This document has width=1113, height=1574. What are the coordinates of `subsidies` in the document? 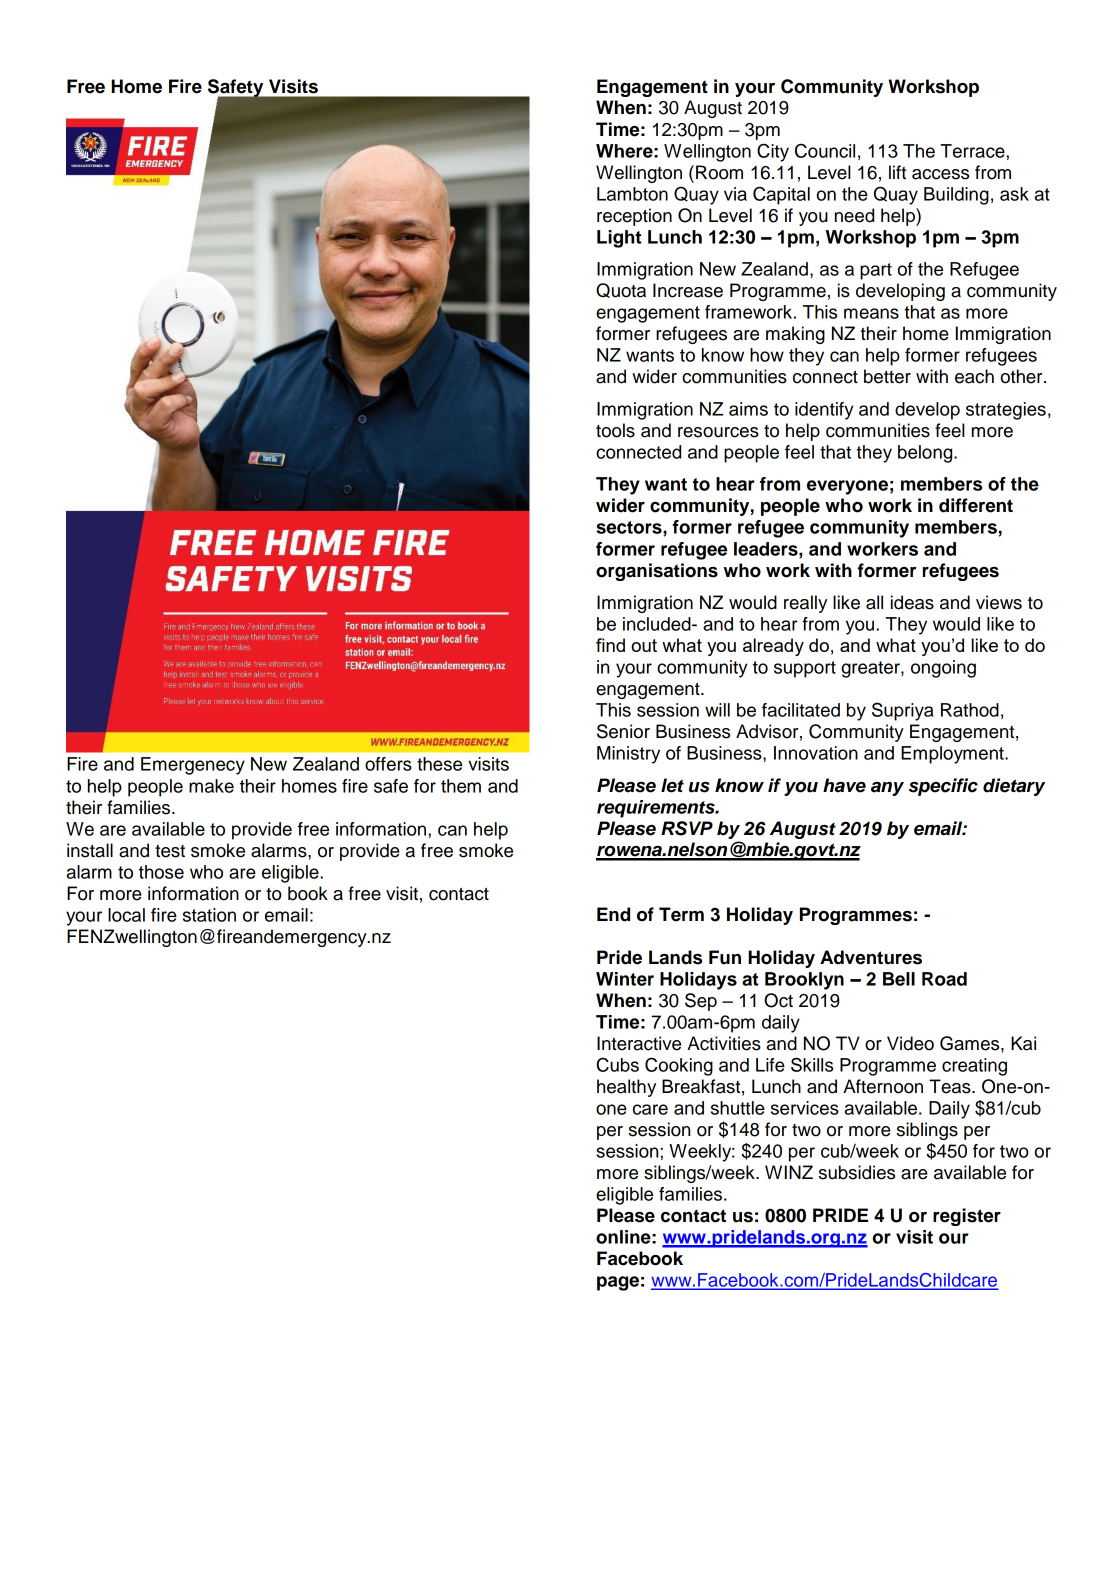 It's located at (857, 1172).
